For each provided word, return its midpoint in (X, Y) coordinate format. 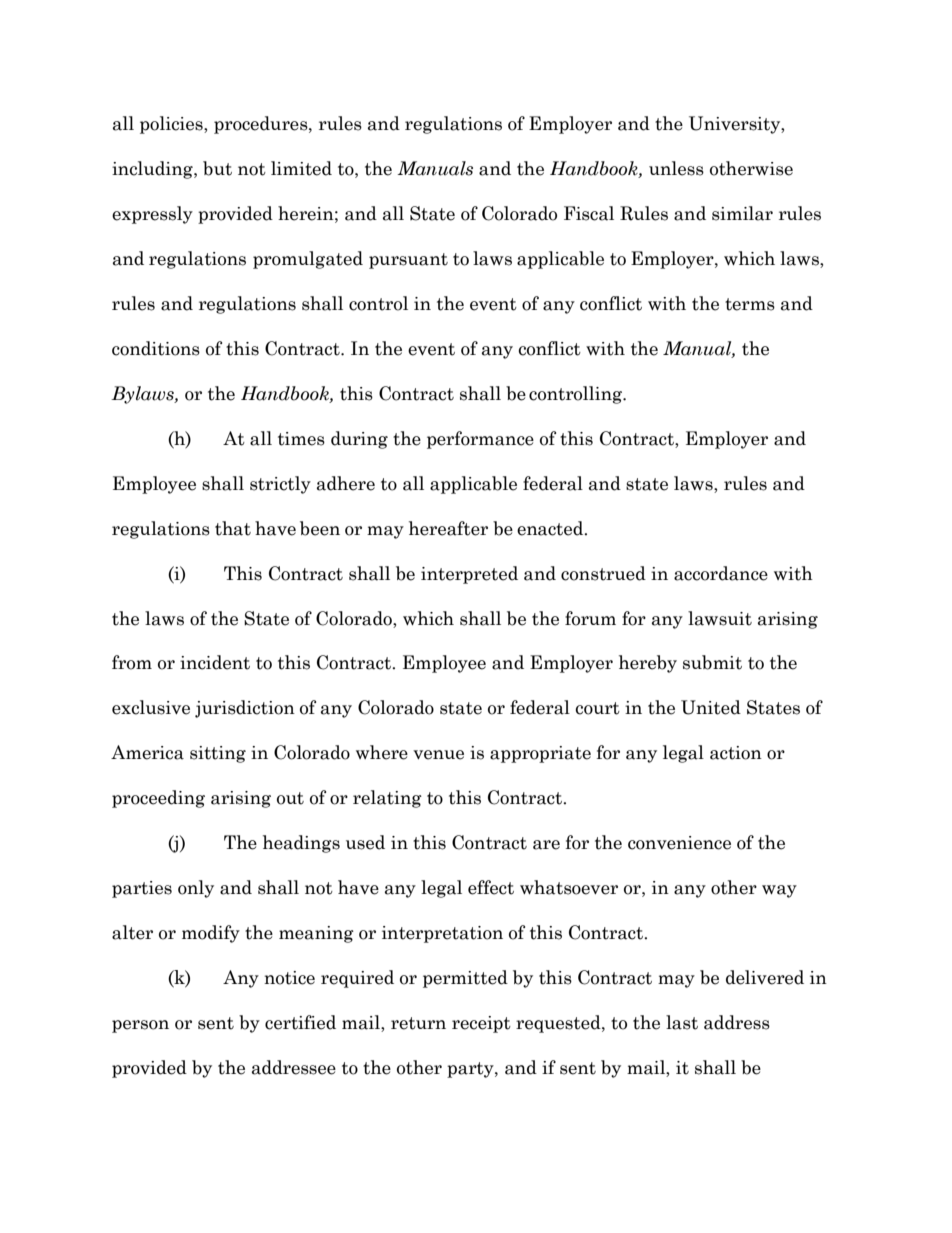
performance (480, 440)
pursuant (408, 261)
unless (676, 168)
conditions (156, 348)
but (217, 168)
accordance (721, 573)
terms (750, 304)
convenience (679, 843)
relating (387, 799)
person (140, 1026)
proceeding (158, 799)
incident (215, 662)
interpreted (469, 575)
